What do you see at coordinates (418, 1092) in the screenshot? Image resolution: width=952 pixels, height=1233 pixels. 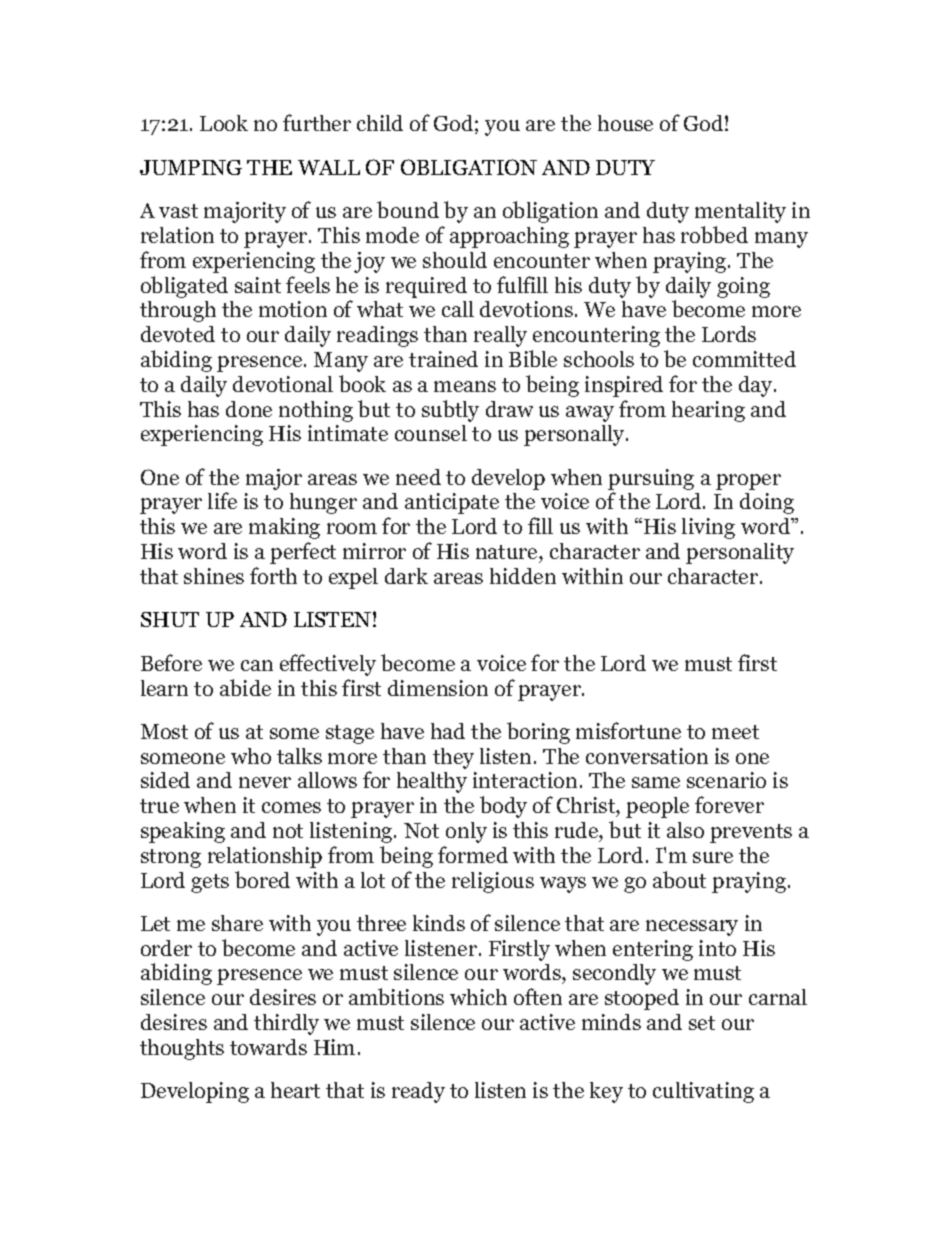 I see `ready` at bounding box center [418, 1092].
